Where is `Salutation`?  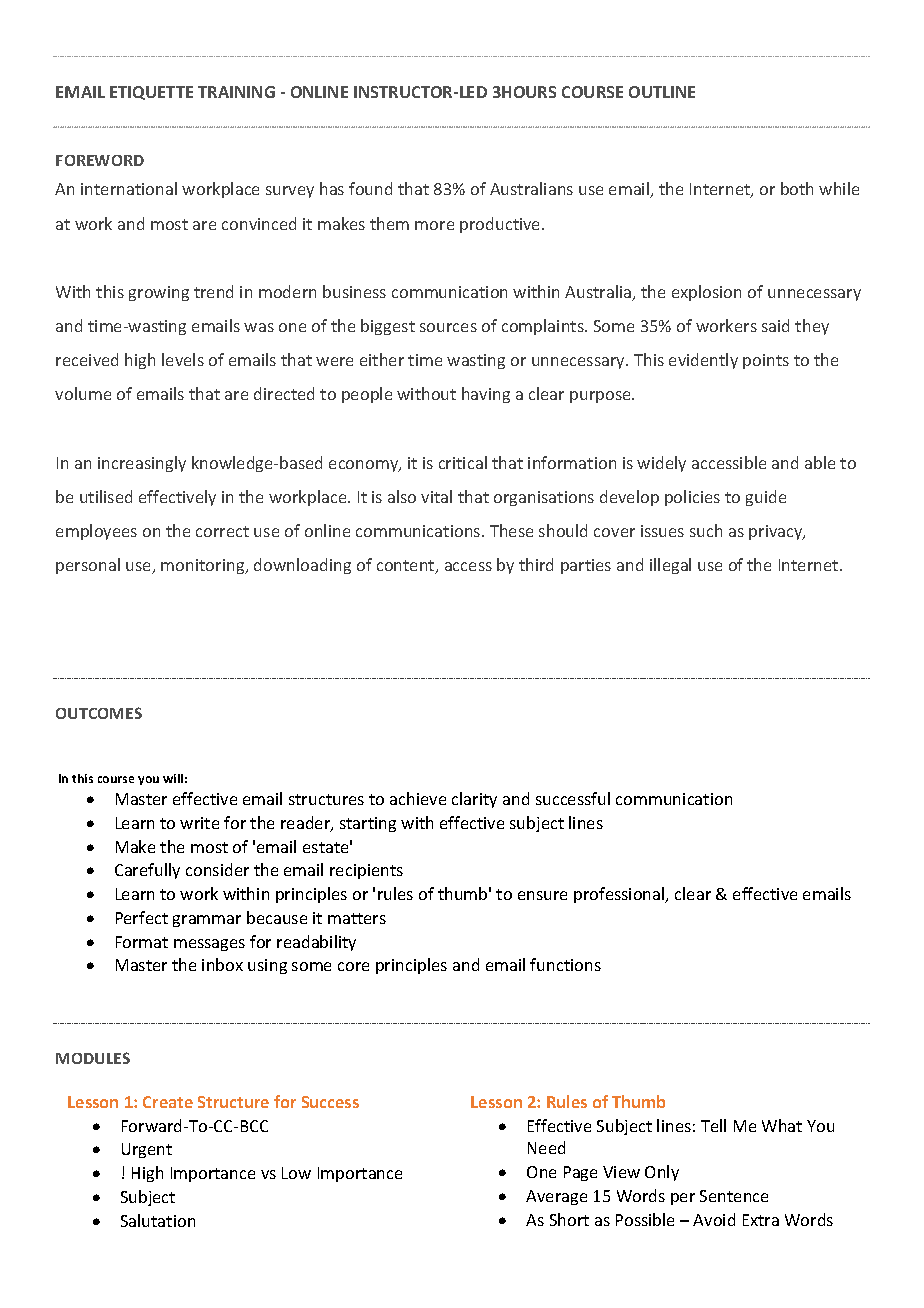 Salutation is located at coordinates (158, 1220).
